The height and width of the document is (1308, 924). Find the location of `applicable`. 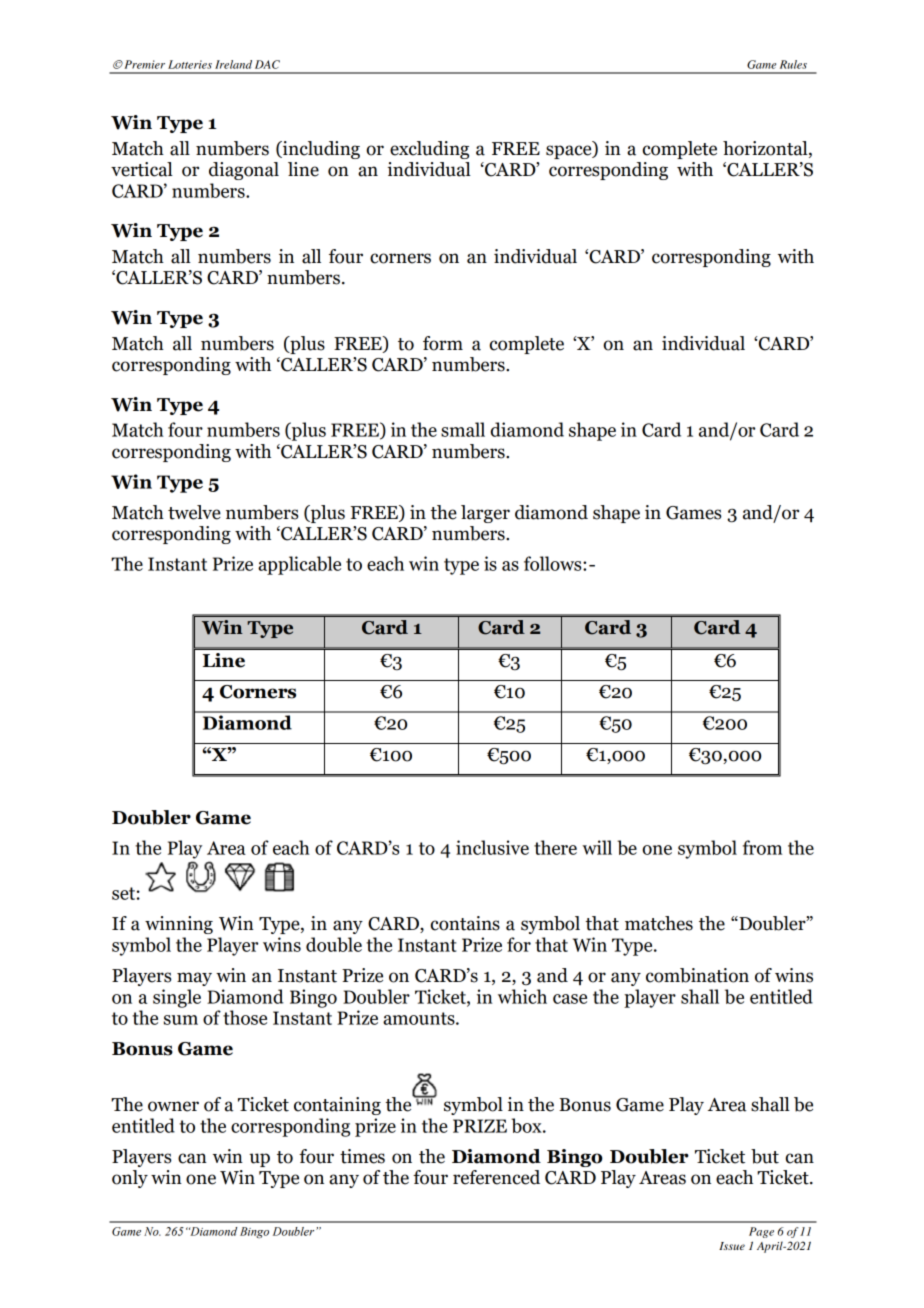

applicable is located at coordinates (299, 565).
